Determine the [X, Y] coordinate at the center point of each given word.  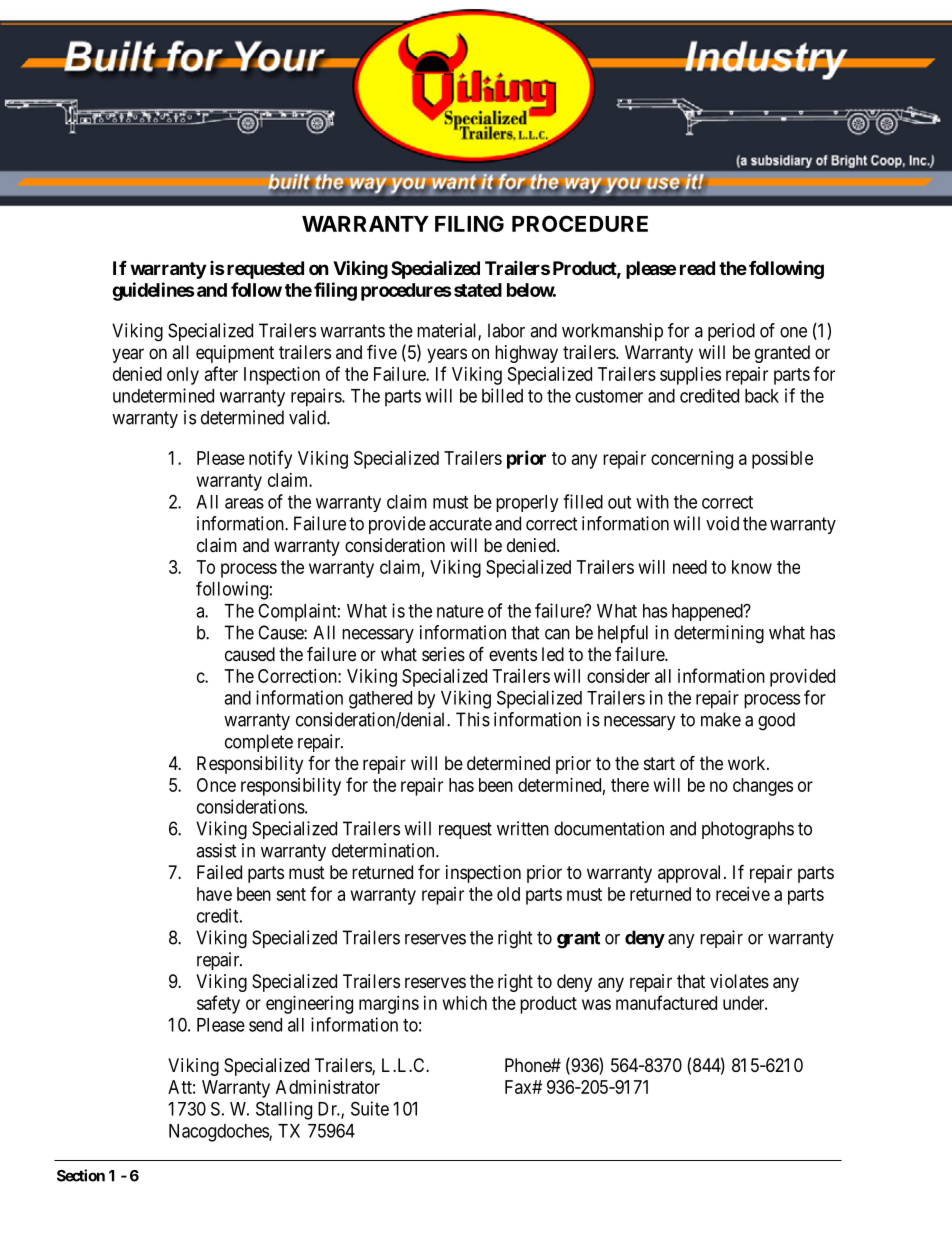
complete [259, 743]
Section [81, 1175]
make [721, 719]
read [697, 268]
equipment [235, 354]
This [473, 719]
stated [476, 290]
